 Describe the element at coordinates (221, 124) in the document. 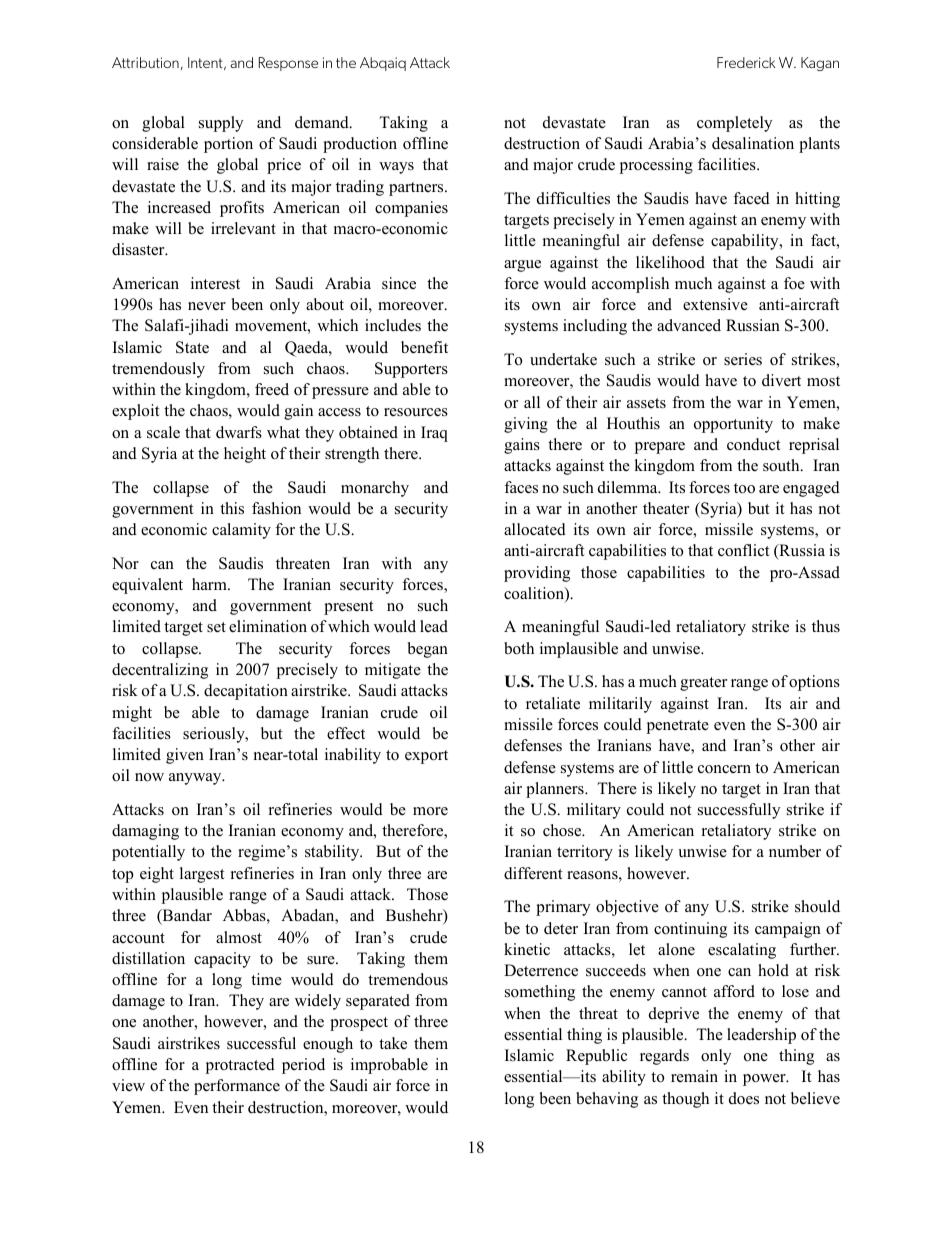

I see `supply` at that location.
